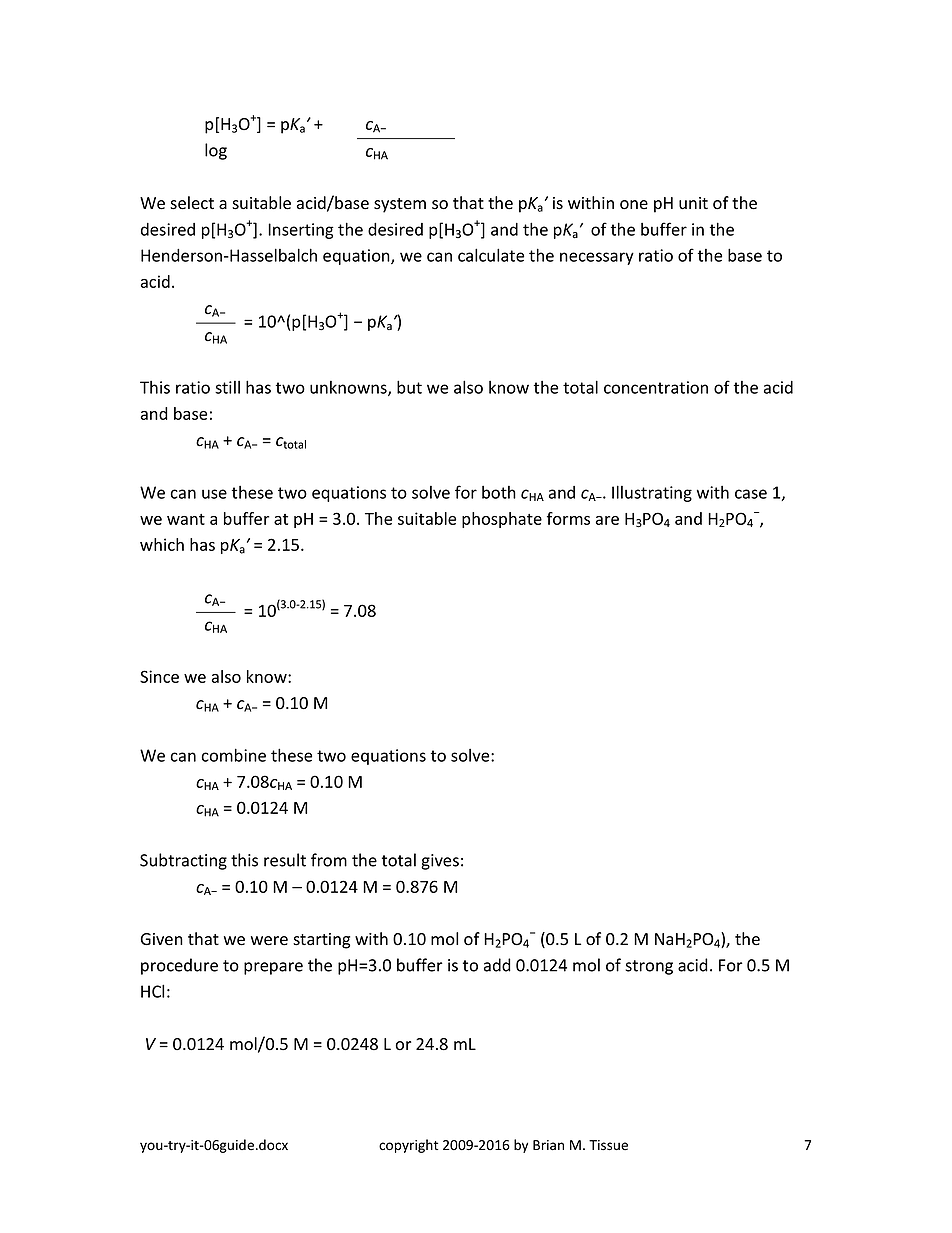 This screenshot has width=952, height=1233. What do you see at coordinates (400, 205) in the screenshot?
I see `system` at bounding box center [400, 205].
